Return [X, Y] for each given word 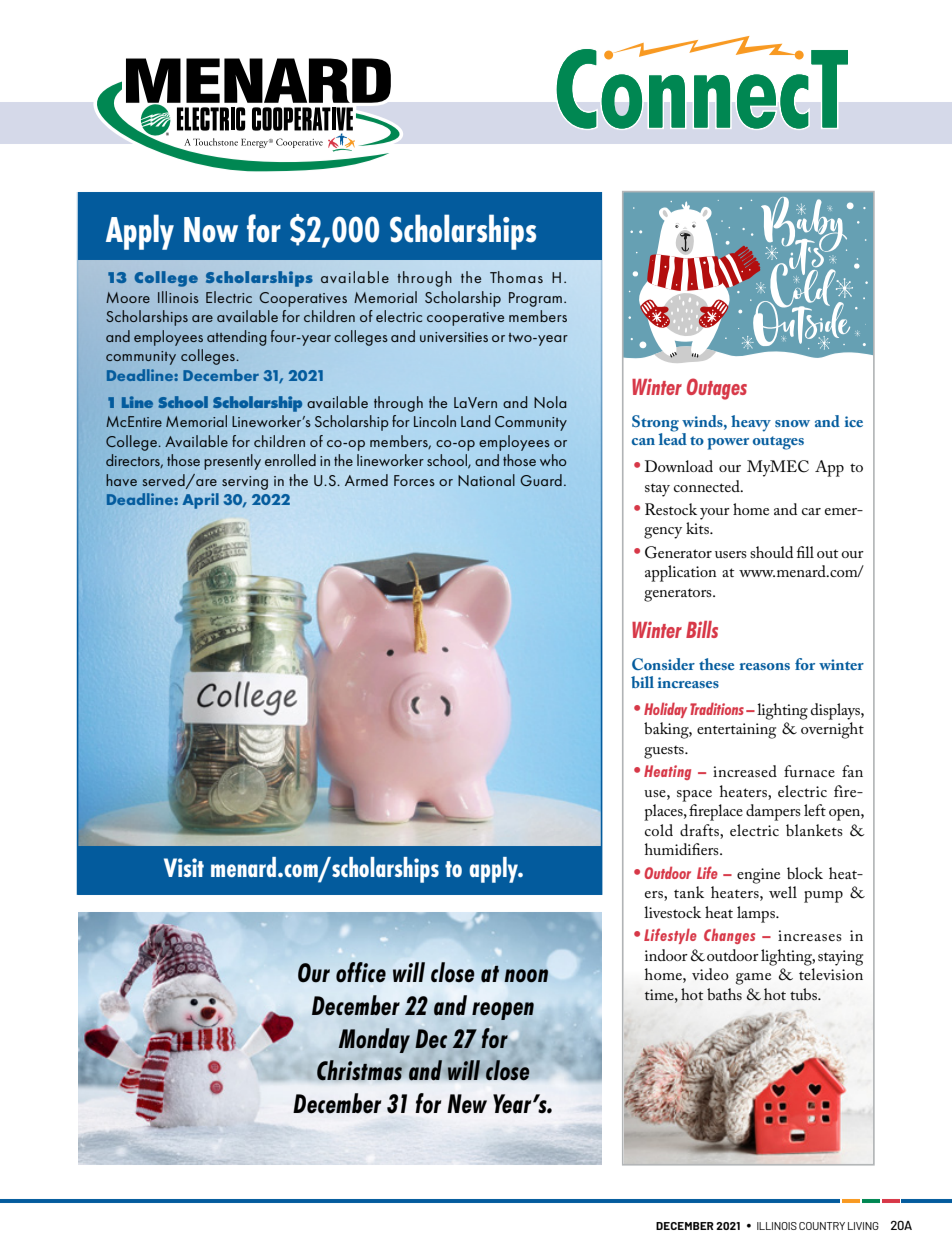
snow [792, 423]
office [361, 972]
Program [535, 299]
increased [745, 771]
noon [526, 976]
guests [665, 752]
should [771, 552]
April [200, 501]
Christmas [359, 1070]
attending [236, 338]
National [486, 480]
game [753, 979]
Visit [184, 867]
